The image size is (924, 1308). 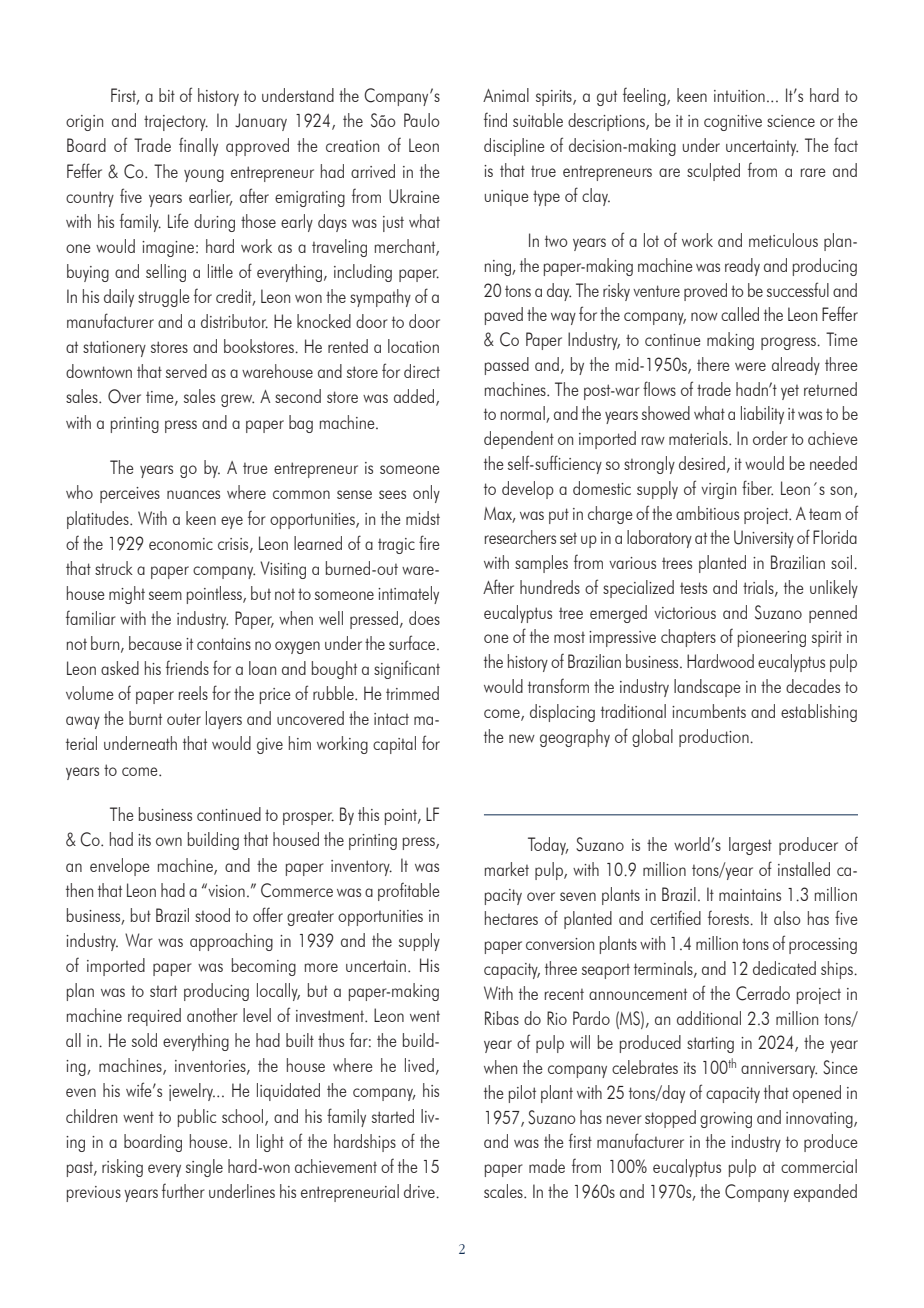 I want to click on University, so click(x=764, y=539).
